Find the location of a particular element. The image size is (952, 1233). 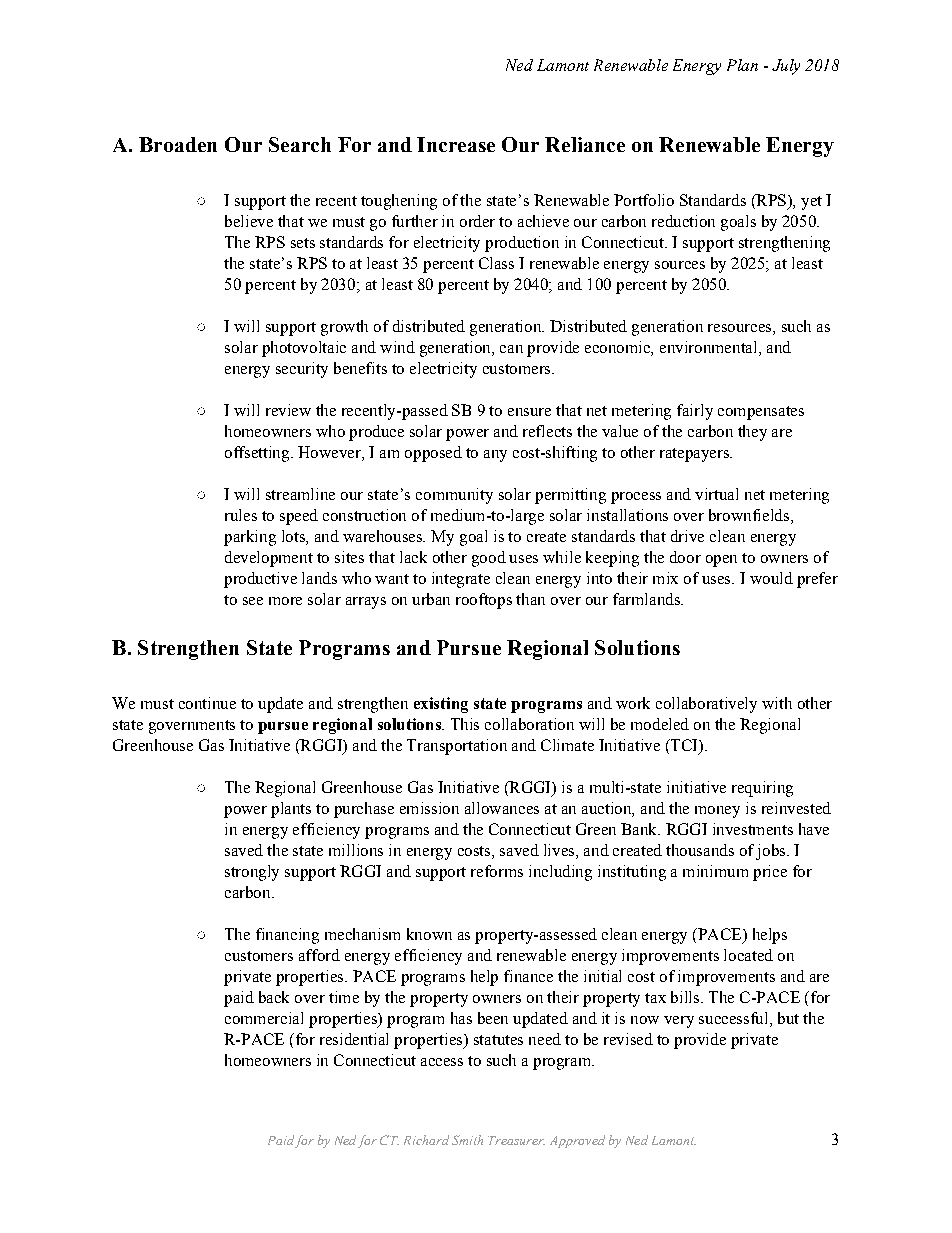

commercial is located at coordinates (264, 1018).
